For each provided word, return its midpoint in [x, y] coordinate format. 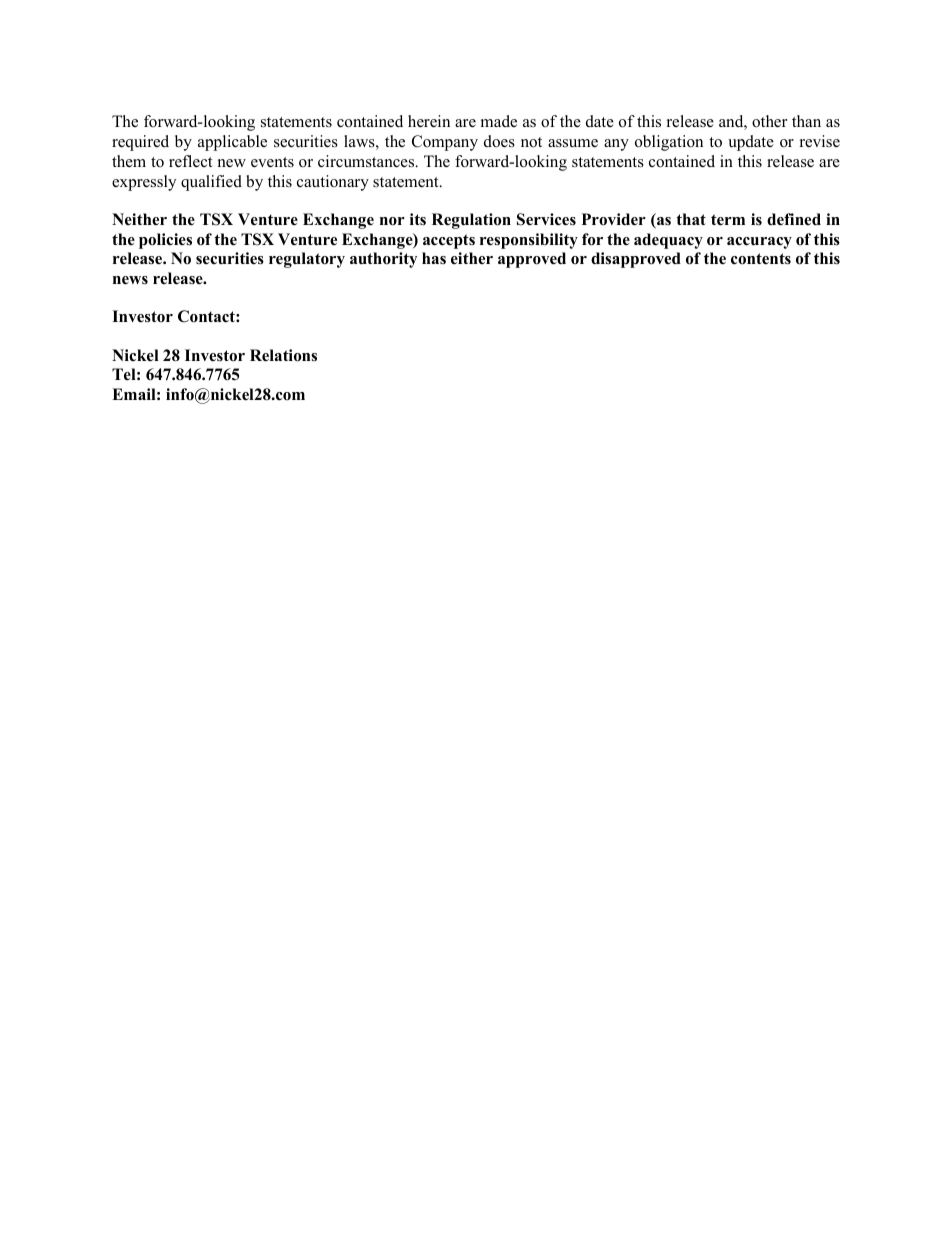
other [769, 121]
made [499, 121]
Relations [283, 355]
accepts [449, 241]
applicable [232, 143]
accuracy [759, 243]
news [130, 280]
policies [165, 241]
